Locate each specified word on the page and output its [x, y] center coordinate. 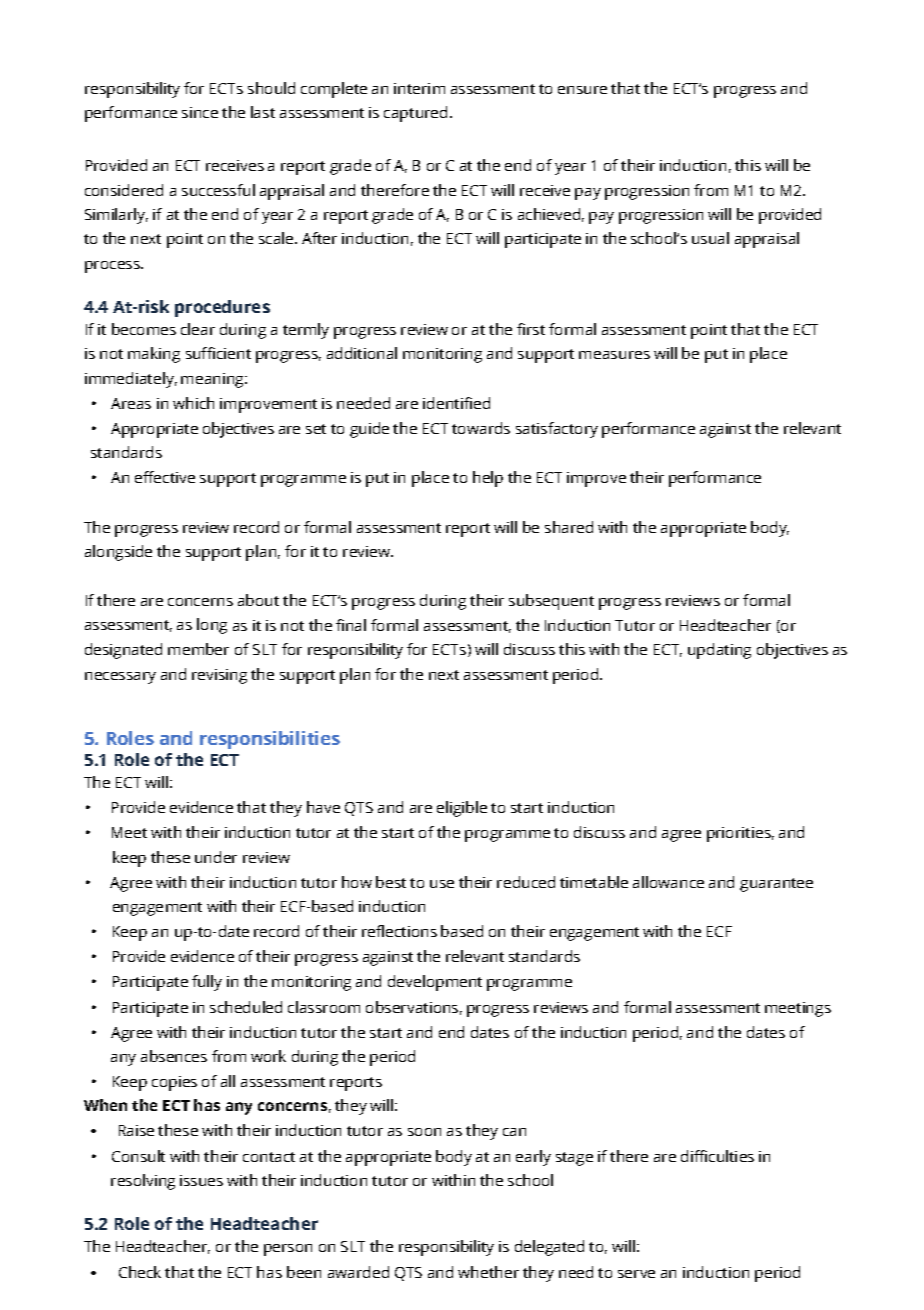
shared [569, 527]
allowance [668, 882]
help [488, 479]
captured [415, 114]
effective [165, 477]
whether [488, 1272]
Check [140, 1272]
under [216, 857]
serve [636, 1274]
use [442, 884]
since [200, 112]
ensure [582, 90]
